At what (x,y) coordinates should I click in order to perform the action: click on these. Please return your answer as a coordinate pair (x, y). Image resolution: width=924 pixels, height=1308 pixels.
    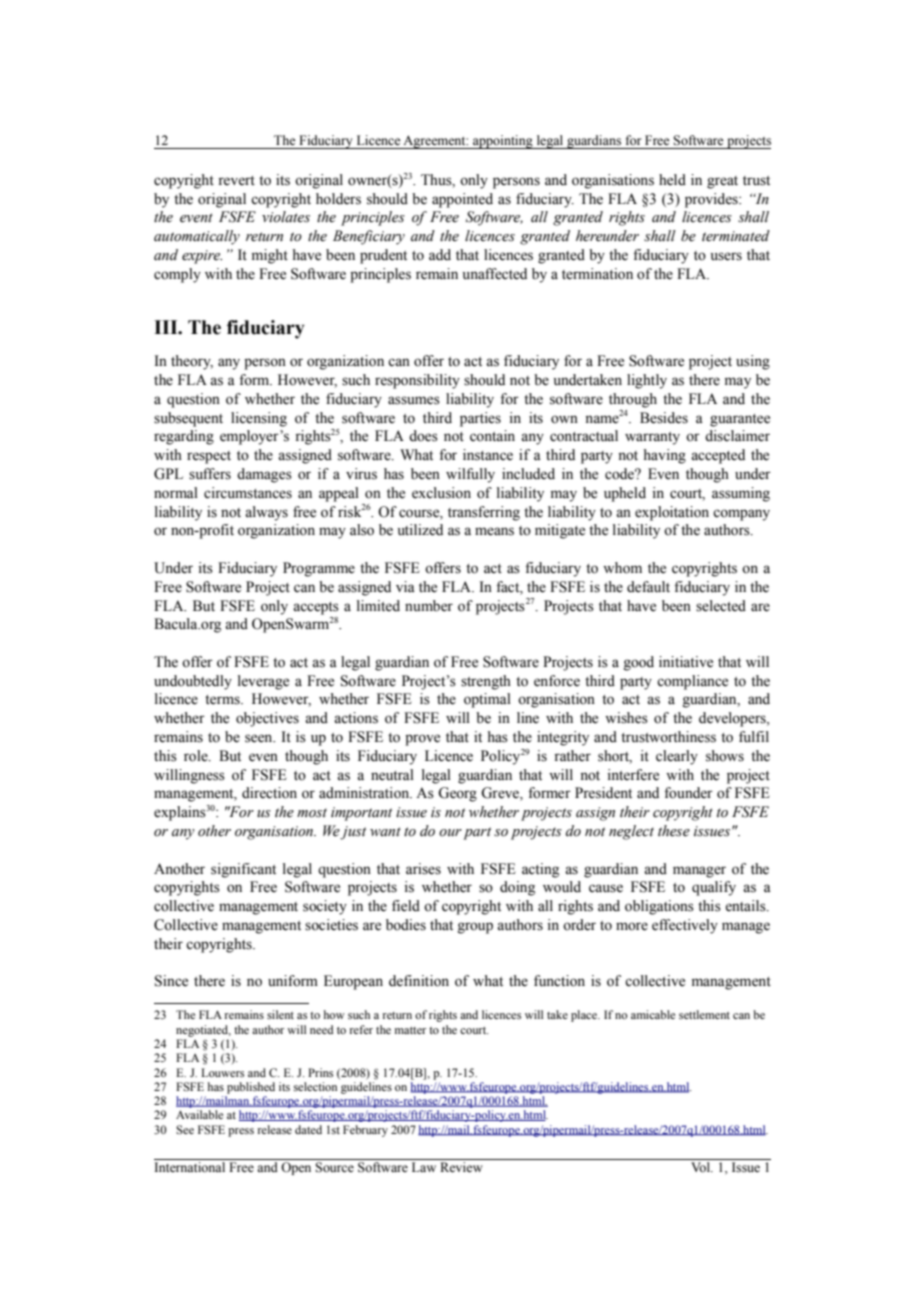
    Looking at the image, I should click on (674, 831).
